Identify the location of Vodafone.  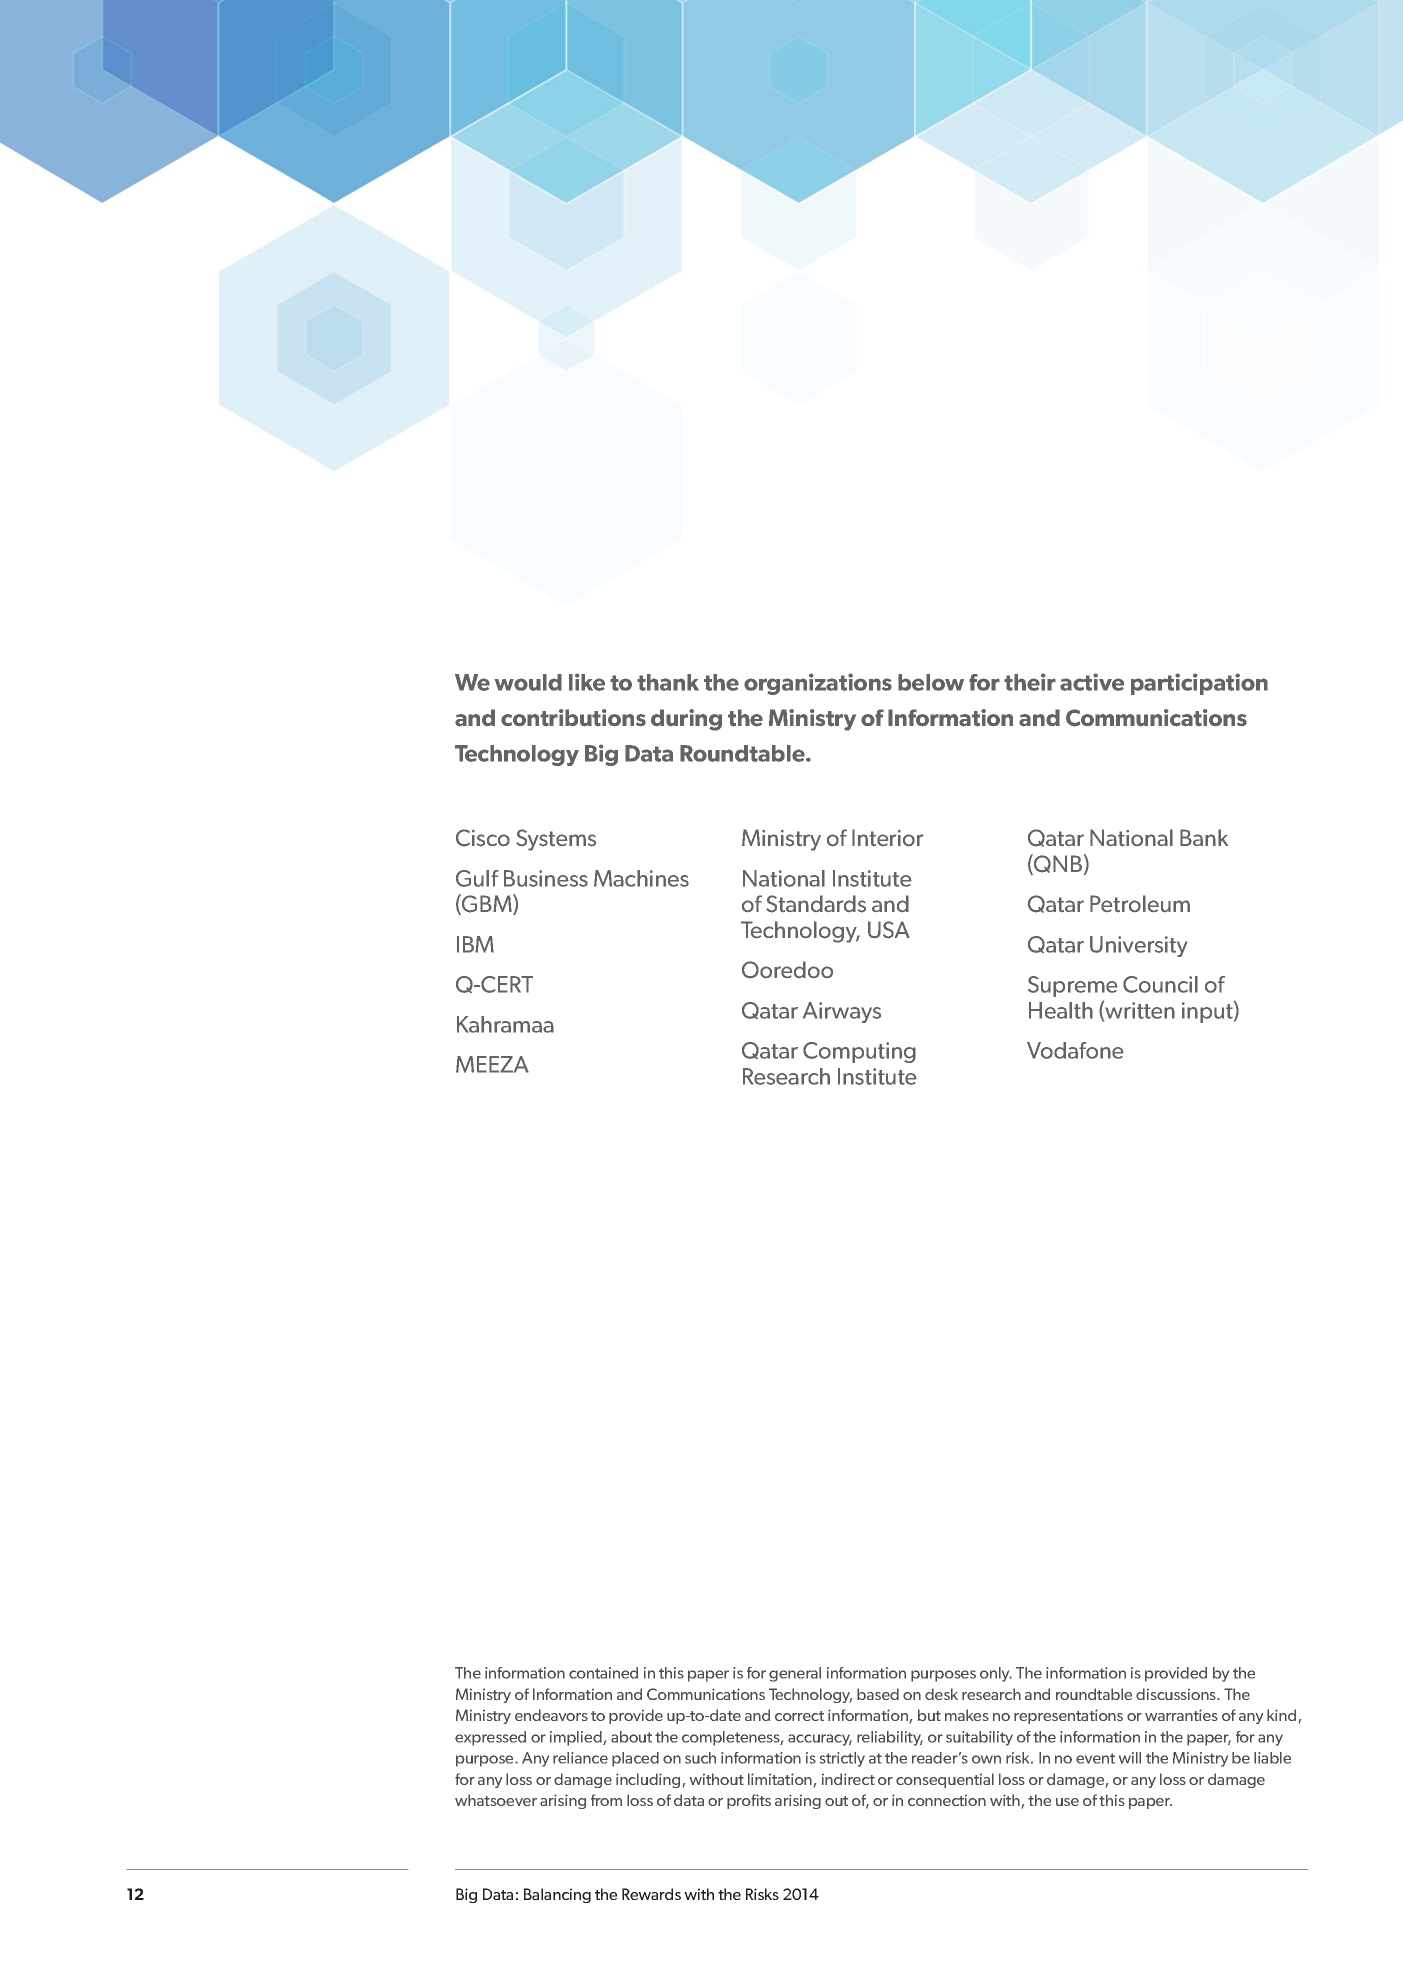
(1075, 1050).
